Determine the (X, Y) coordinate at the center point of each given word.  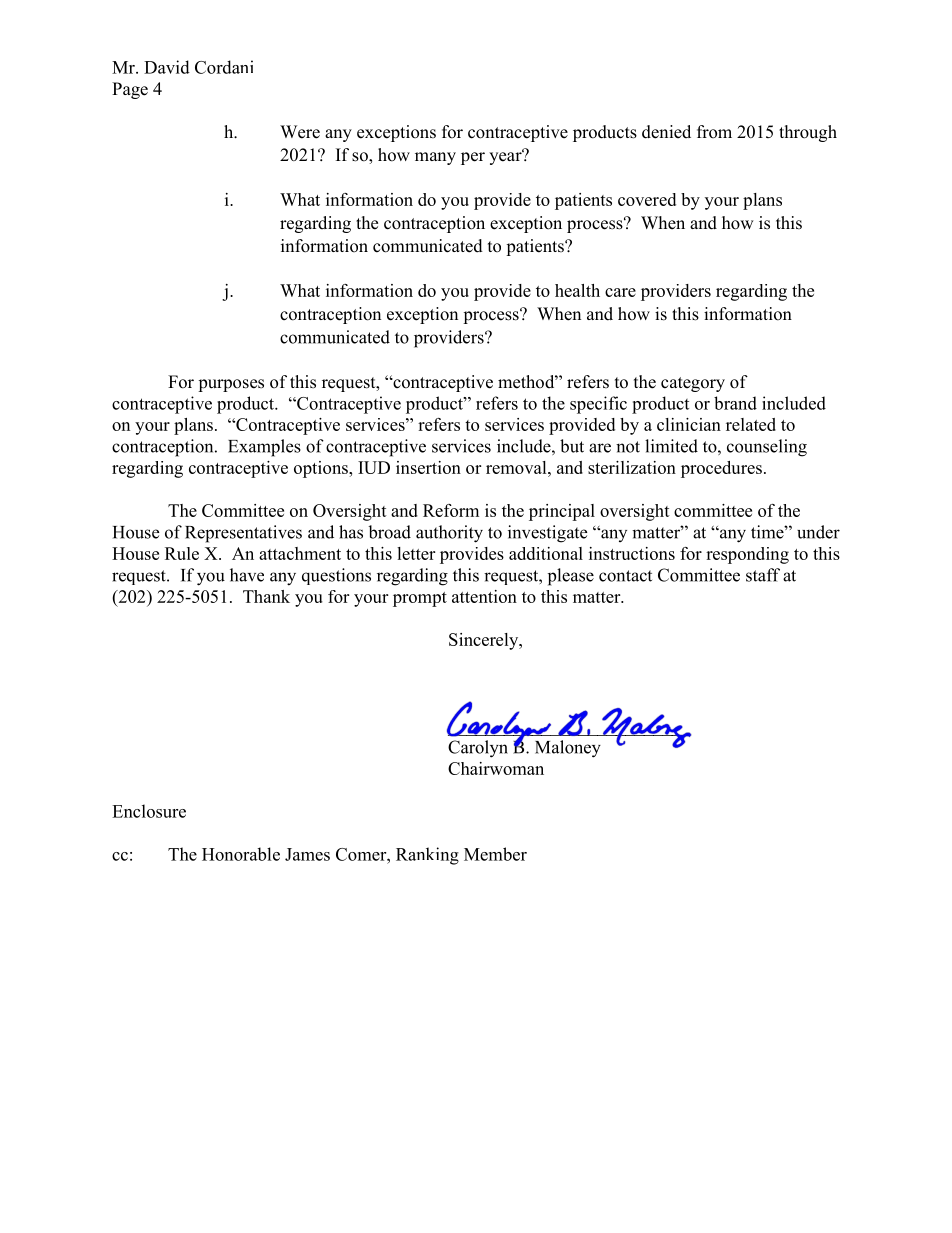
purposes (231, 385)
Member (495, 854)
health (577, 290)
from (714, 132)
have (247, 575)
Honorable (241, 854)
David (167, 67)
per (473, 158)
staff (763, 575)
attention (484, 596)
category (693, 384)
